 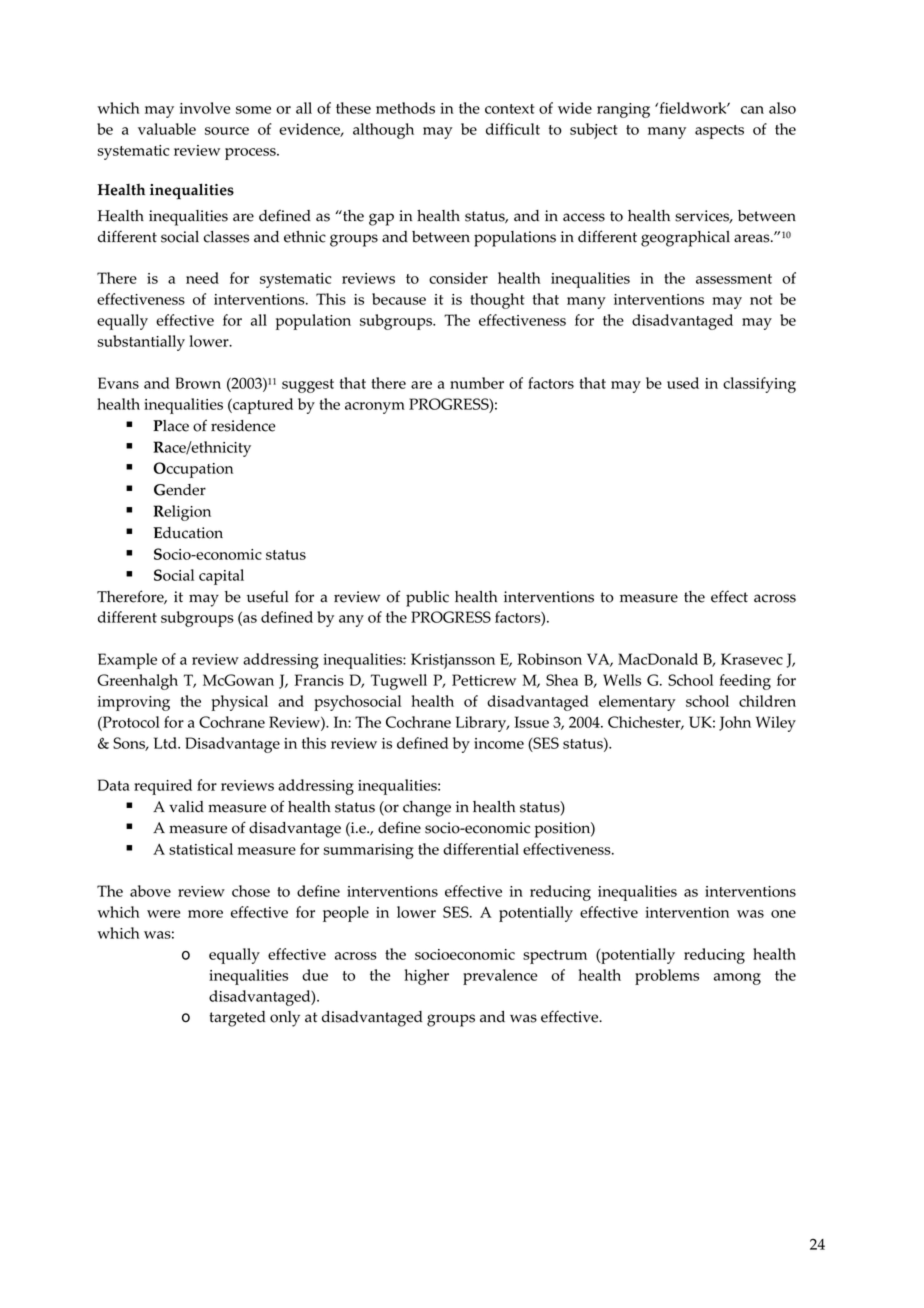 I want to click on higher, so click(x=426, y=977).
